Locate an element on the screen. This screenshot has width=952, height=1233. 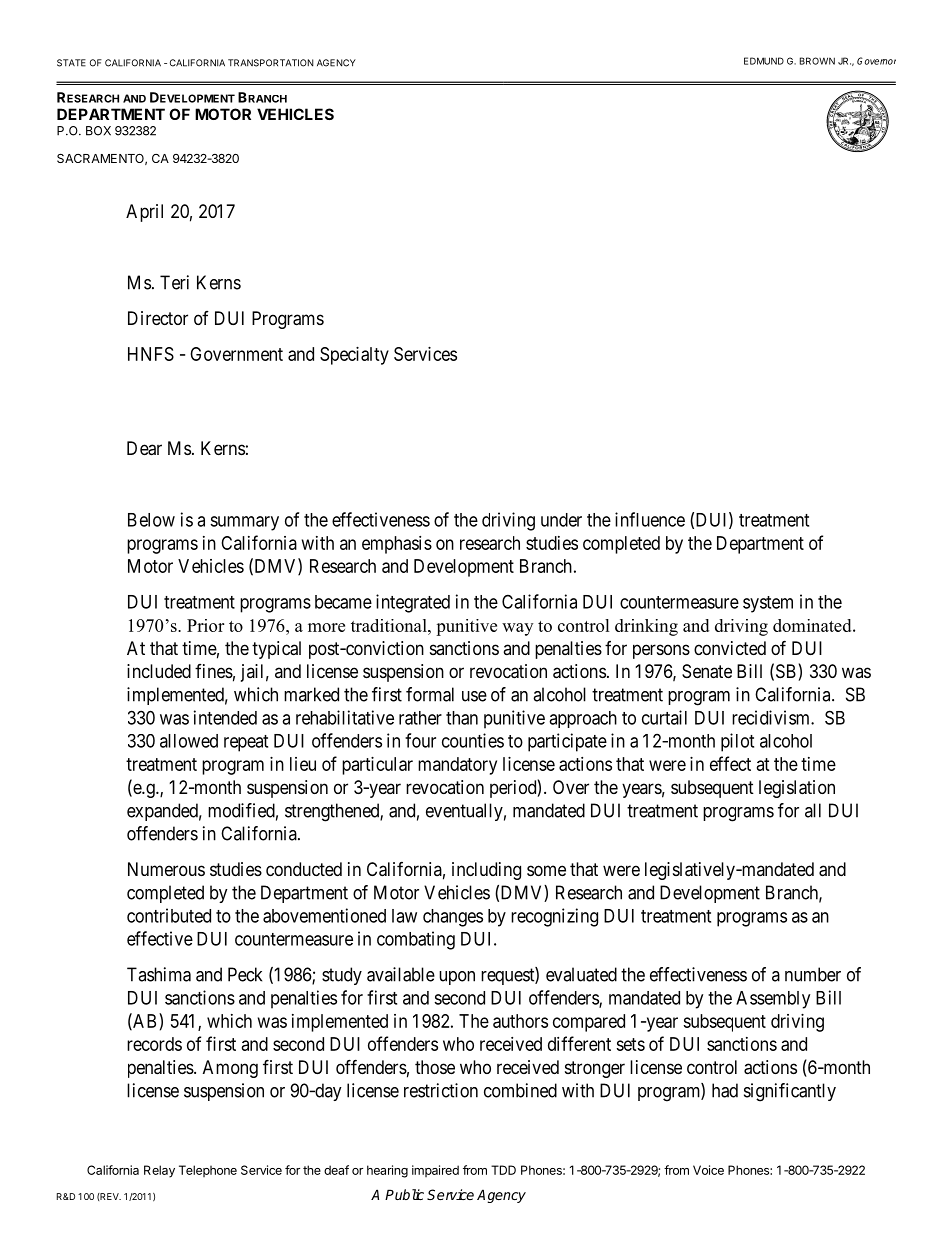
impaired is located at coordinates (435, 1171).
